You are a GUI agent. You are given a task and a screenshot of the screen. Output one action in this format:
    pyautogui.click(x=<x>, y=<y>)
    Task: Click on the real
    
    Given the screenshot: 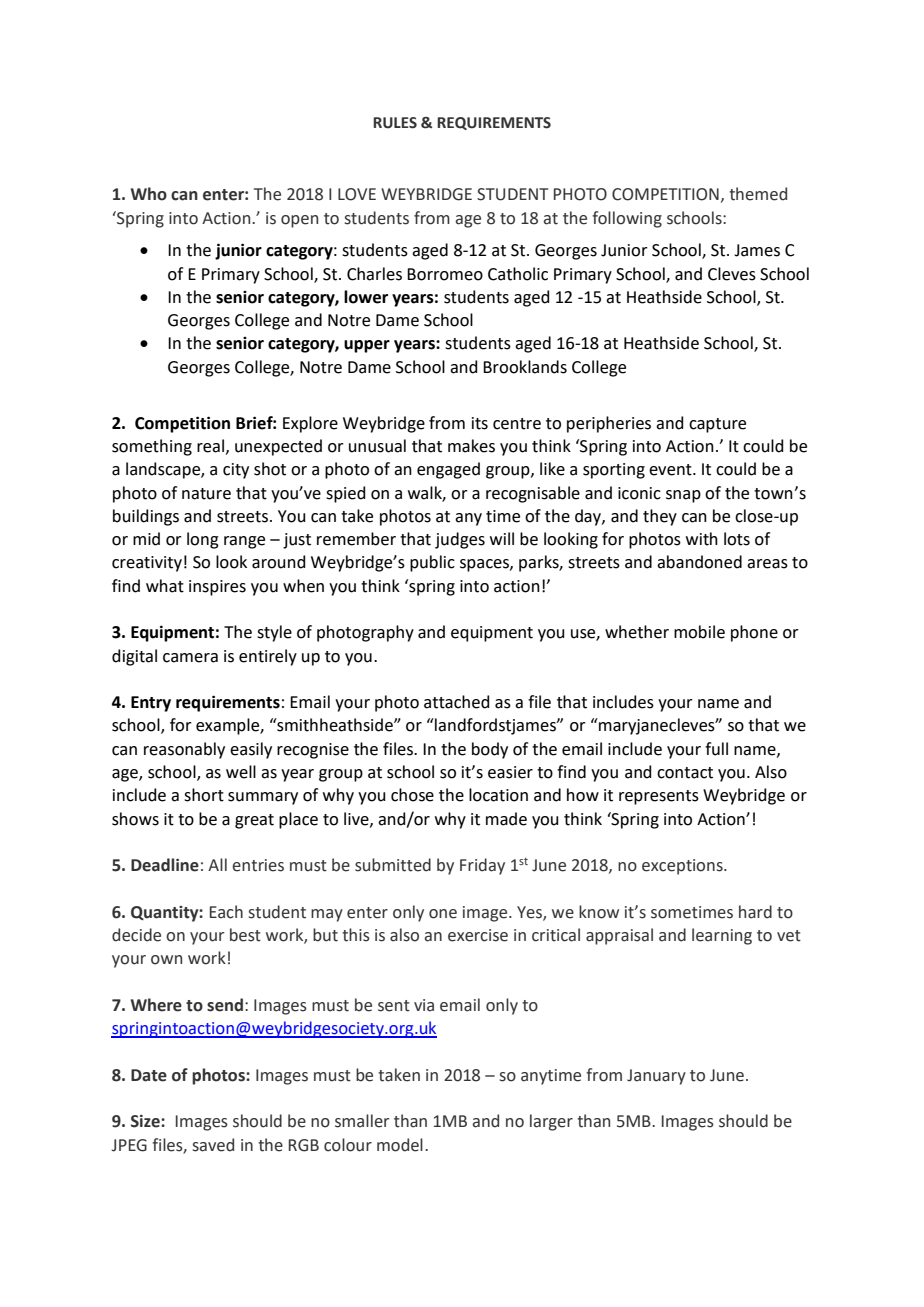 What is the action you would take?
    pyautogui.click(x=210, y=446)
